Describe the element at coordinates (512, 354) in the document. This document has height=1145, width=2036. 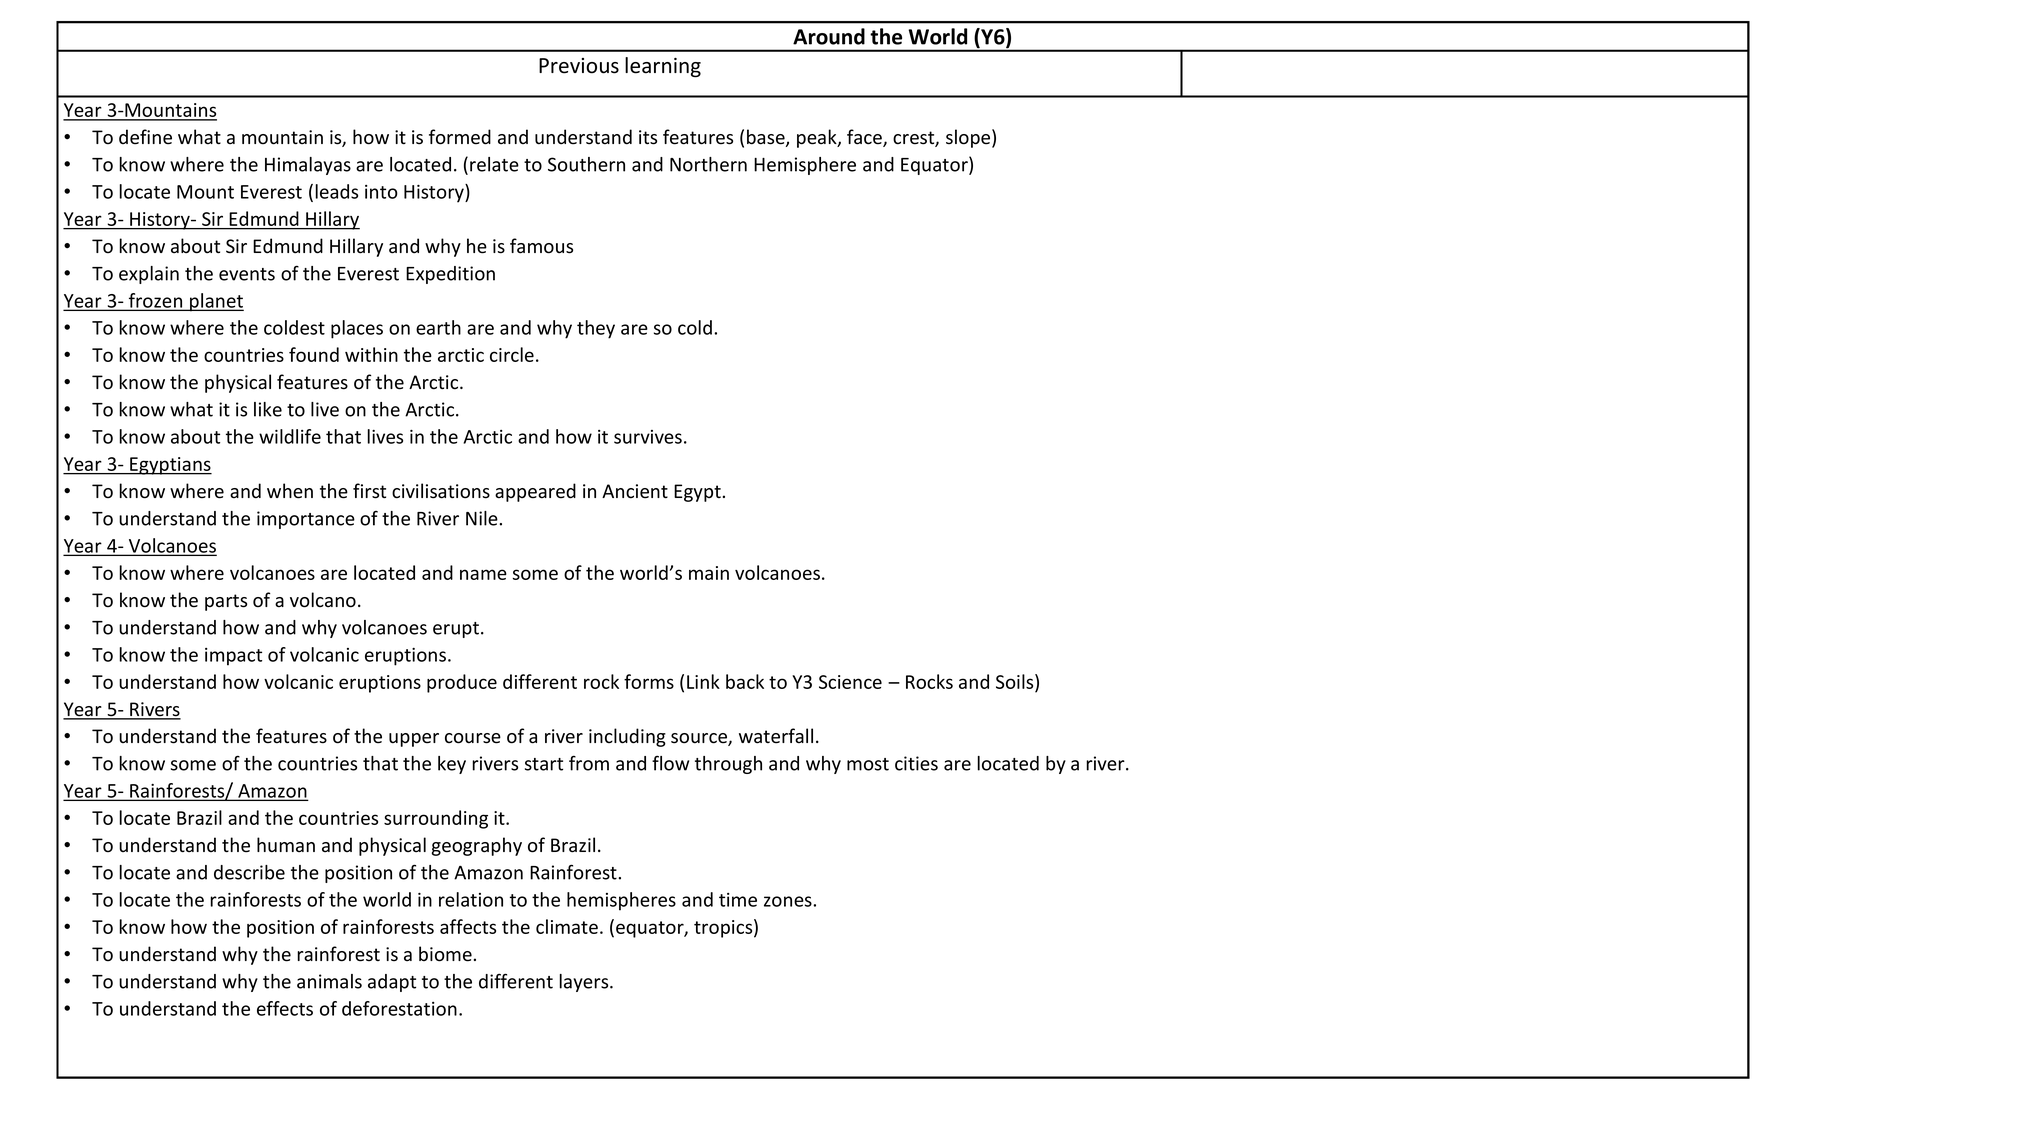
I see `circle` at that location.
